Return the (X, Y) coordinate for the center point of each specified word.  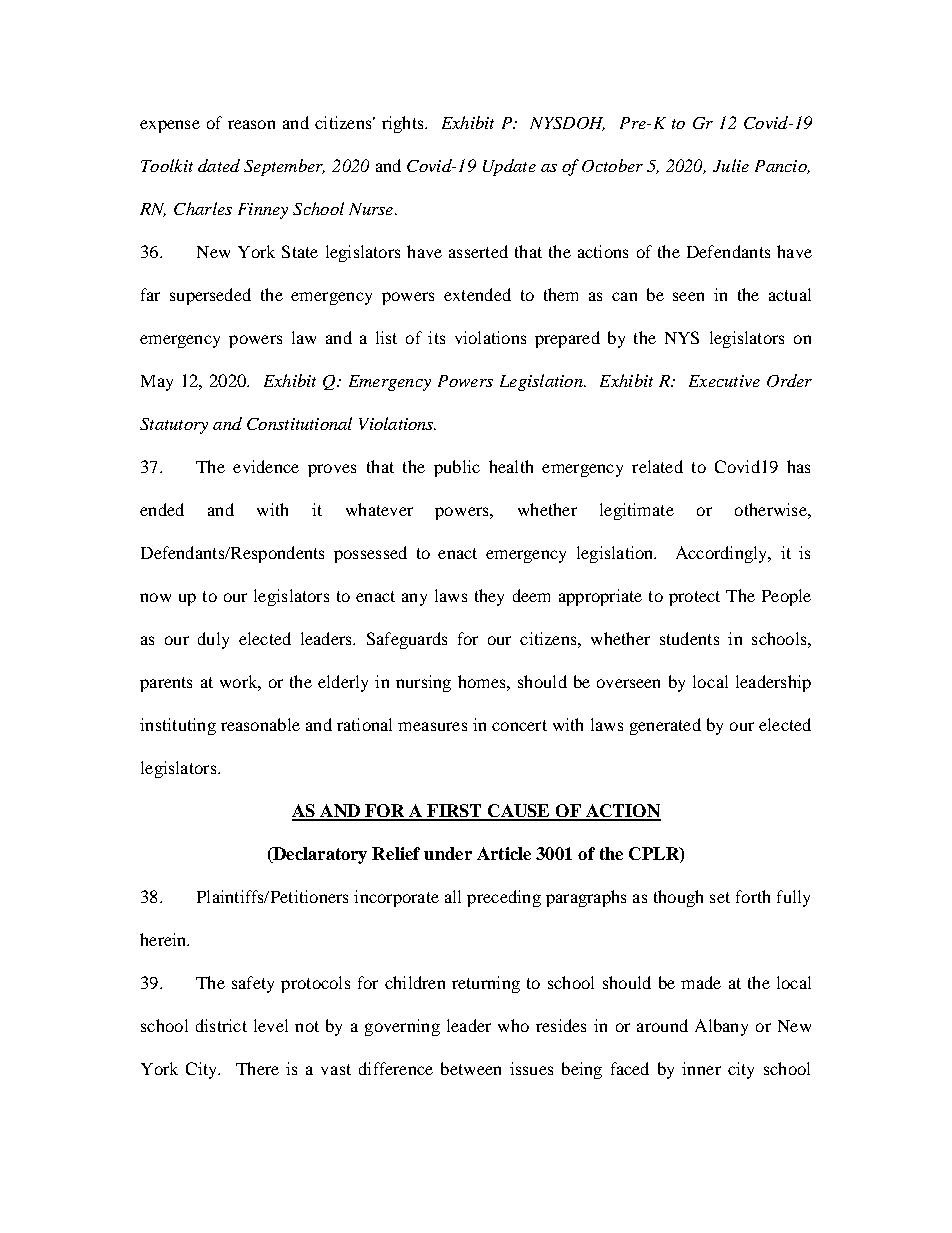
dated (219, 165)
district (221, 1025)
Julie (731, 165)
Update (509, 167)
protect (694, 598)
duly (213, 640)
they (489, 597)
